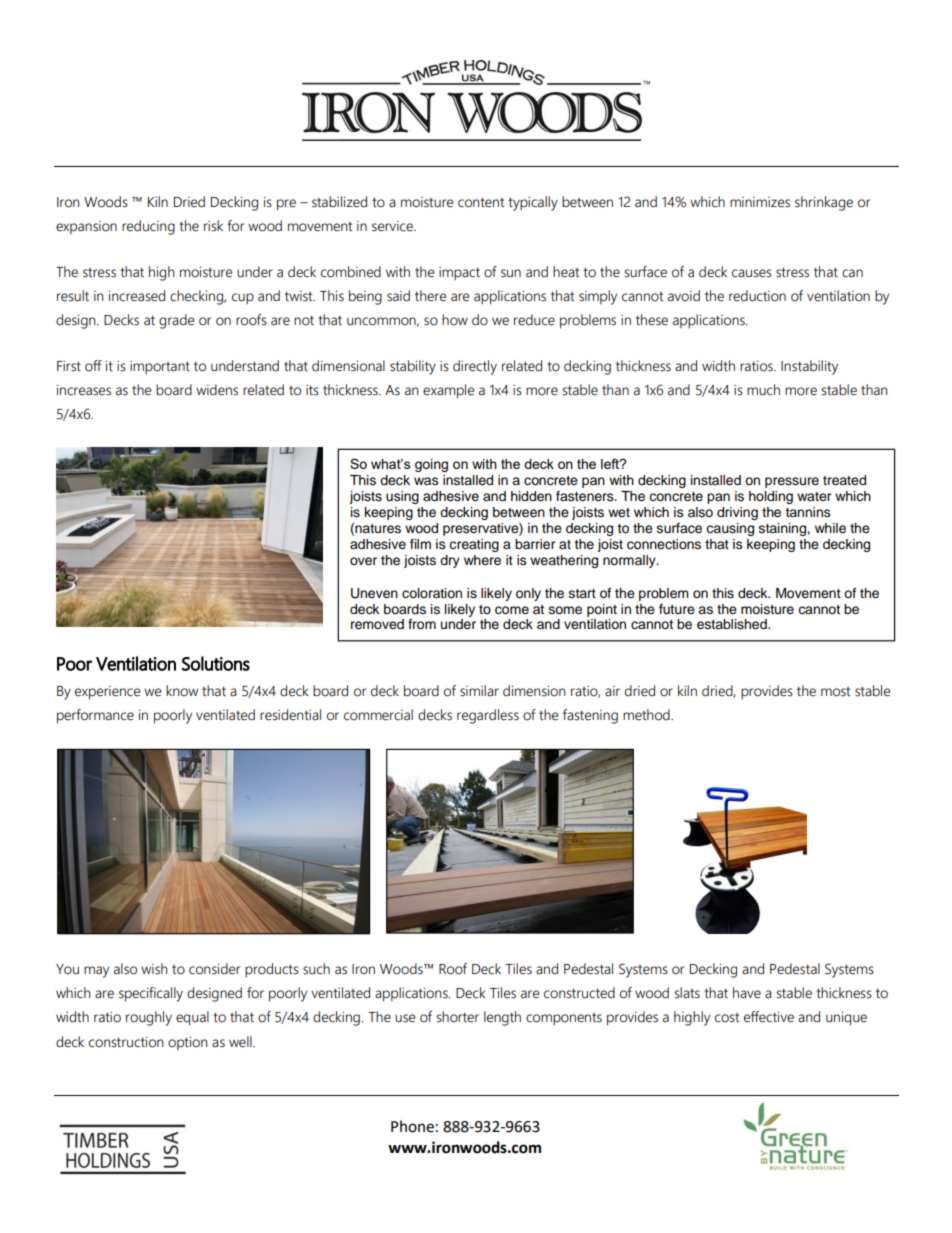 The image size is (952, 1233). I want to click on have, so click(747, 993).
